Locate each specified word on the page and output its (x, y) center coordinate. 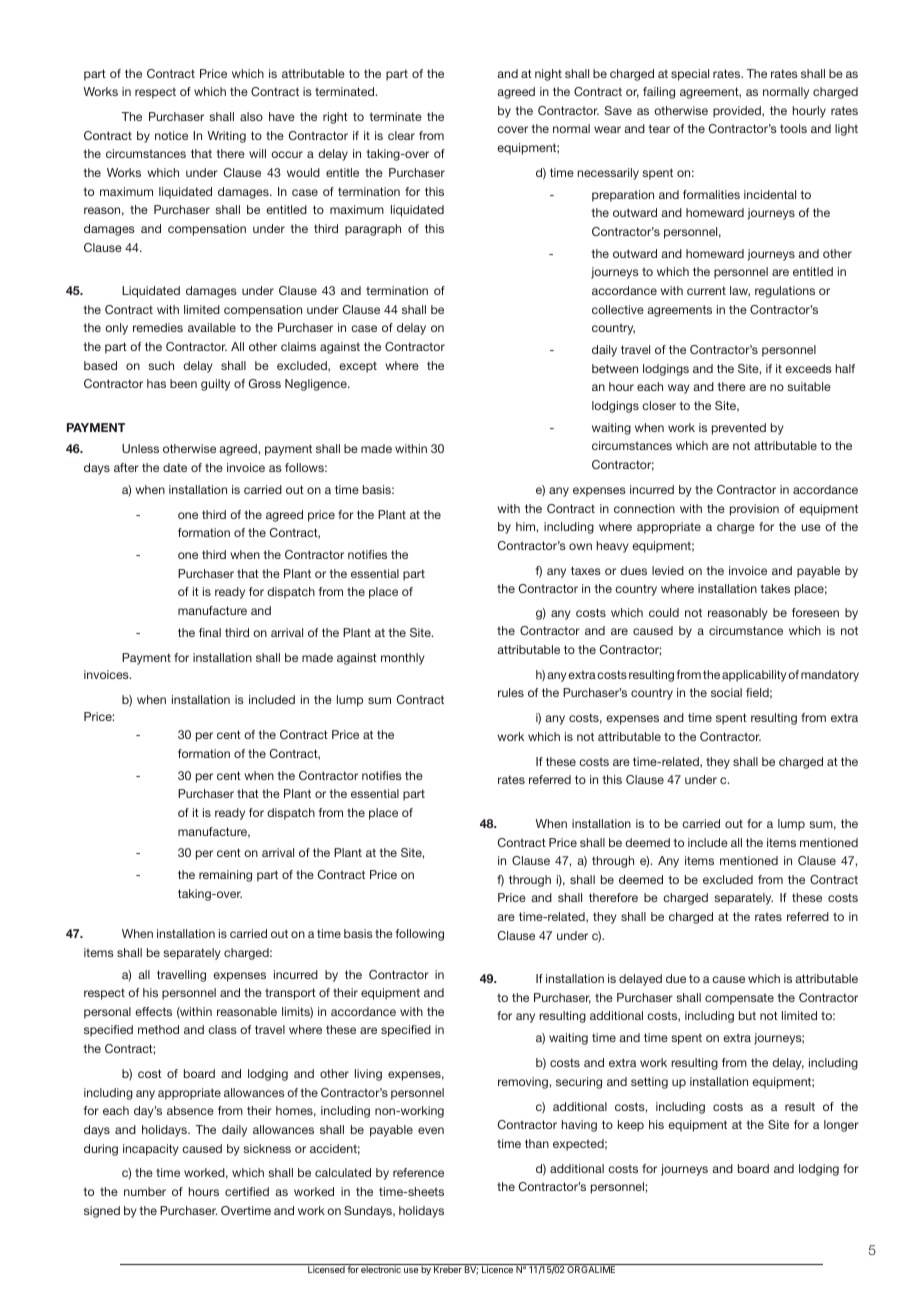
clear (401, 135)
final (210, 632)
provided (738, 112)
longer (841, 1126)
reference (418, 1172)
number (145, 1191)
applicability (754, 676)
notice (171, 135)
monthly (403, 659)
